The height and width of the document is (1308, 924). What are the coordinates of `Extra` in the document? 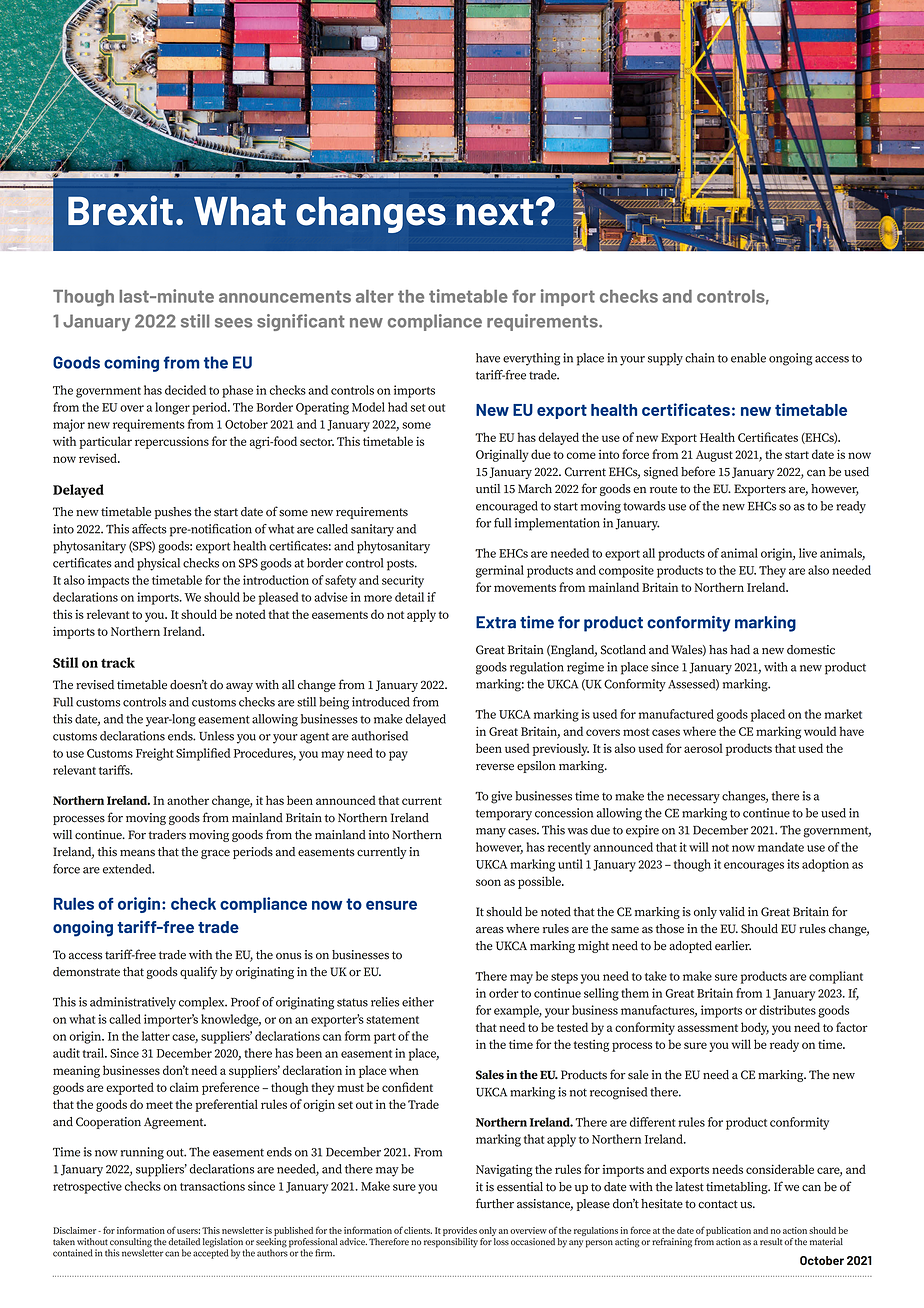 It's located at (496, 622).
